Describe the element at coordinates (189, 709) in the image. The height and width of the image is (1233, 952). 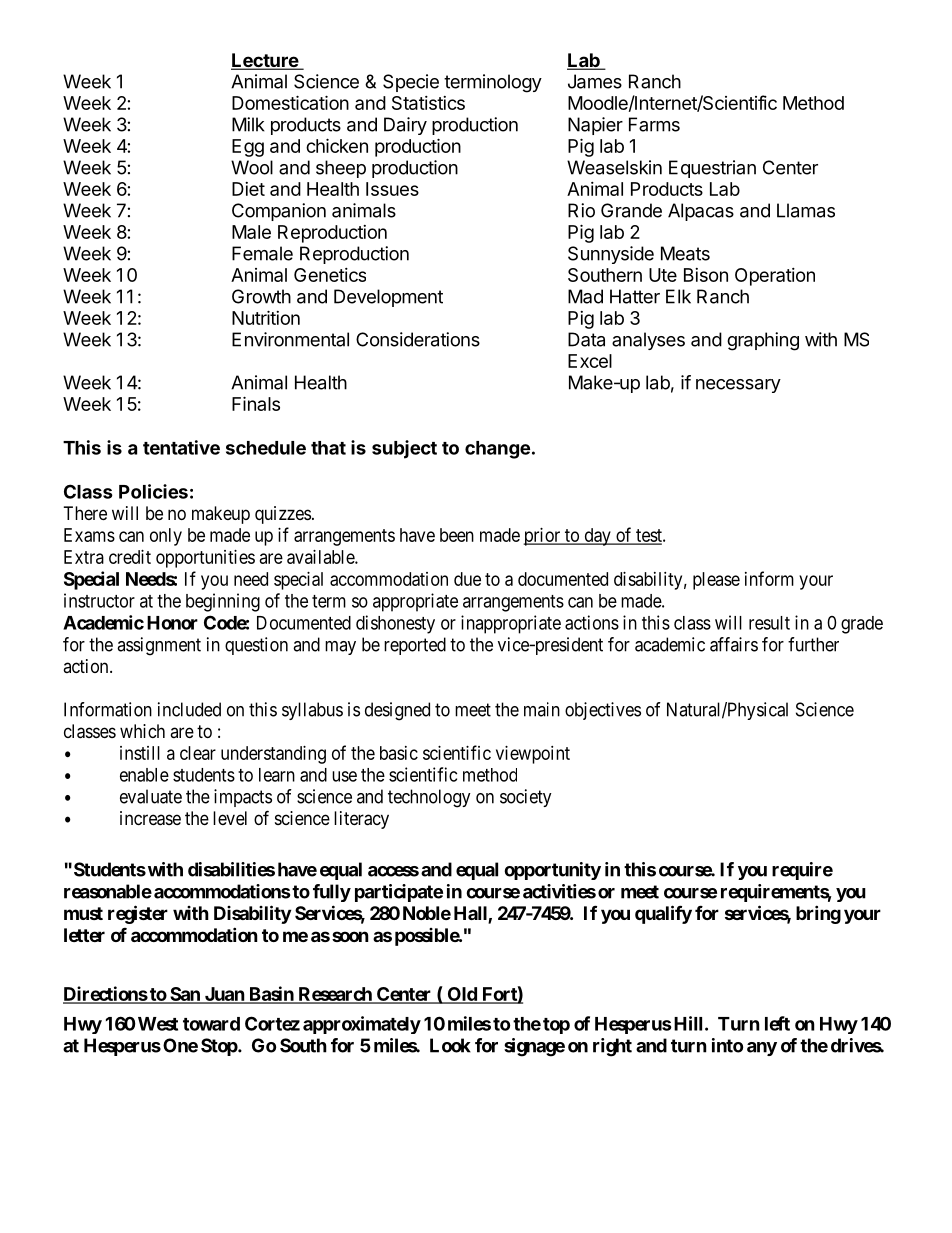
I see `included` at that location.
